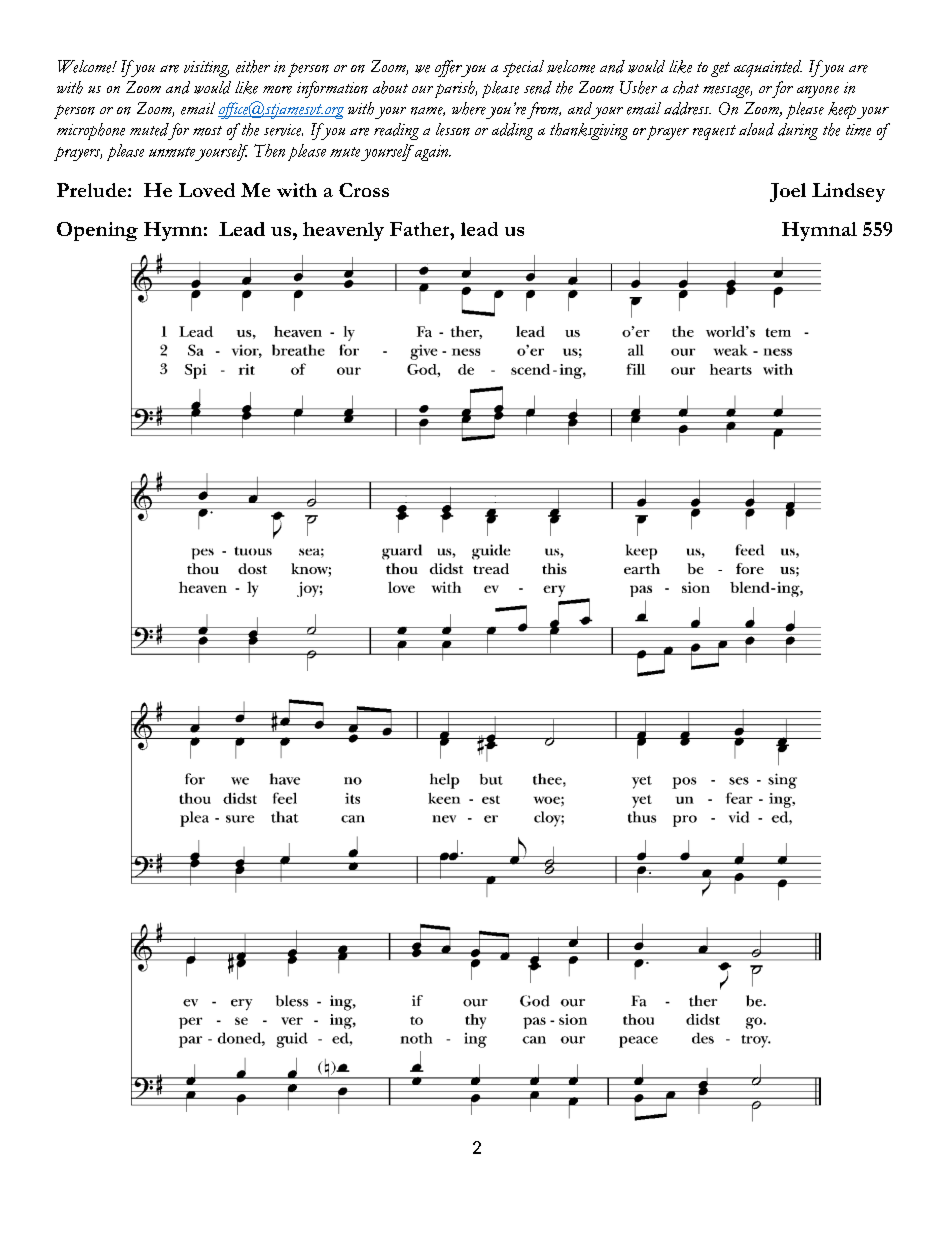 The image size is (952, 1233). I want to click on Cross, so click(364, 190).
